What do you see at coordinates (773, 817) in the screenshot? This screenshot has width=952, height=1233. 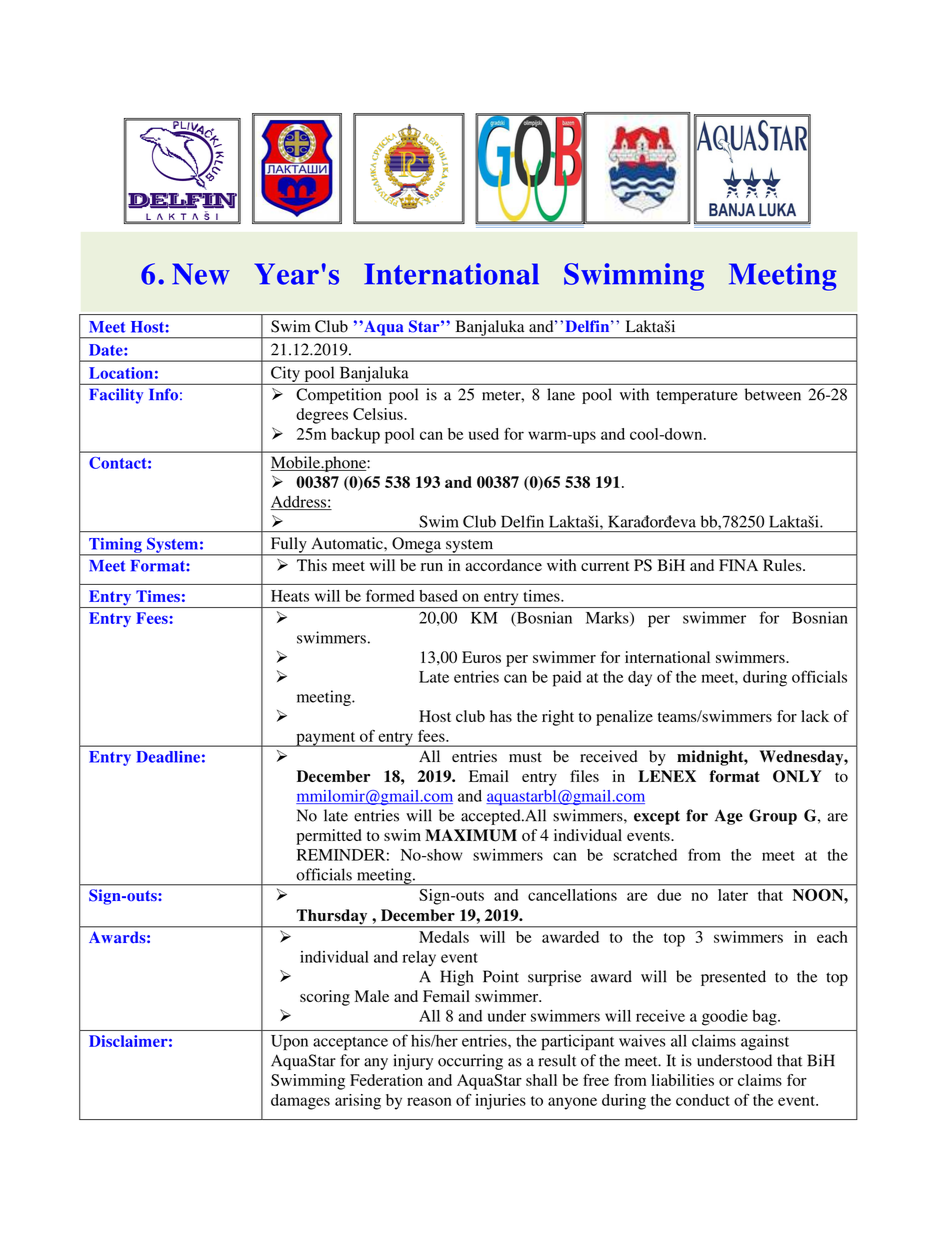 I see `Group` at bounding box center [773, 817].
